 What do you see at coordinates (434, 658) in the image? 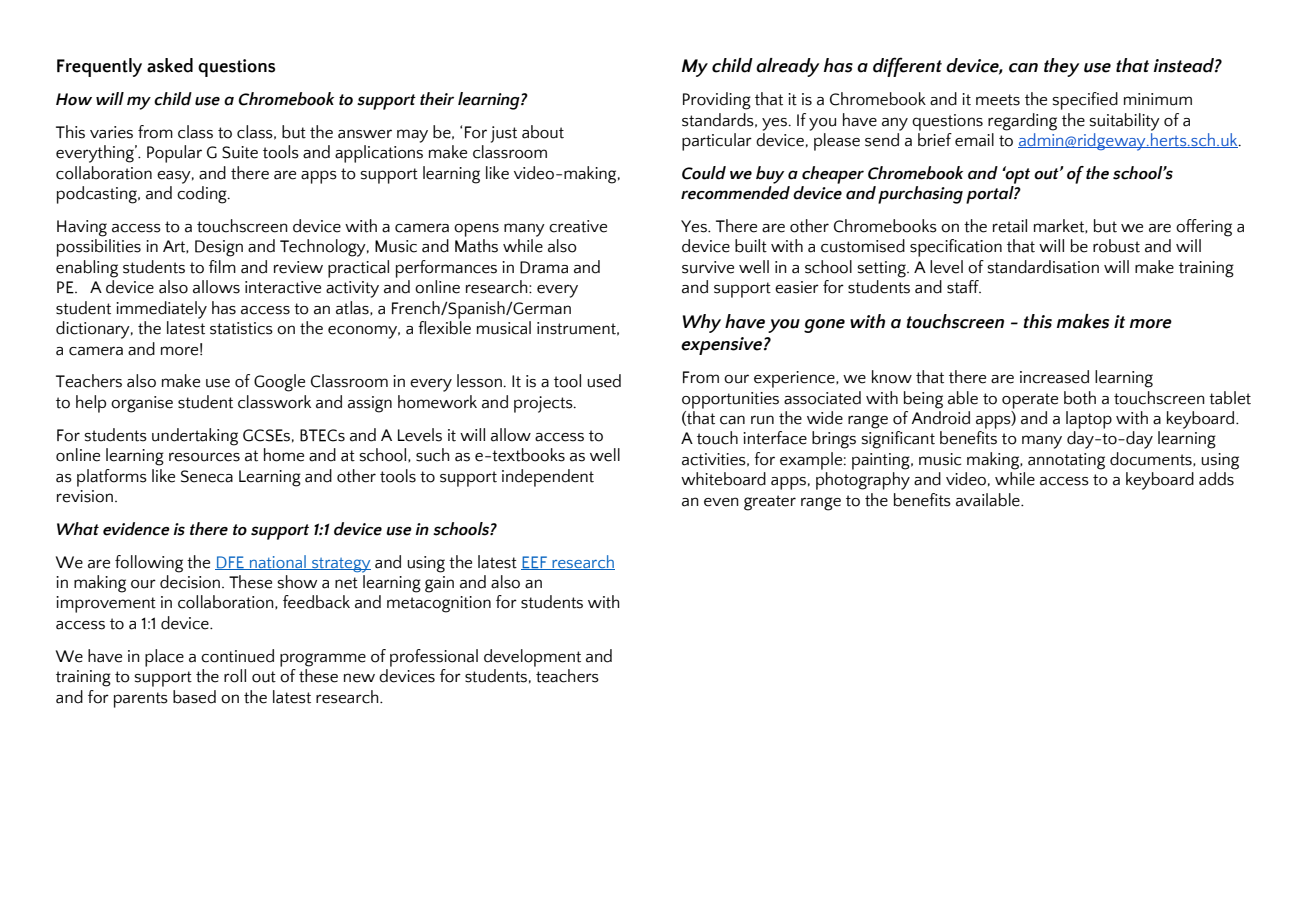
I see `professional` at bounding box center [434, 658].
